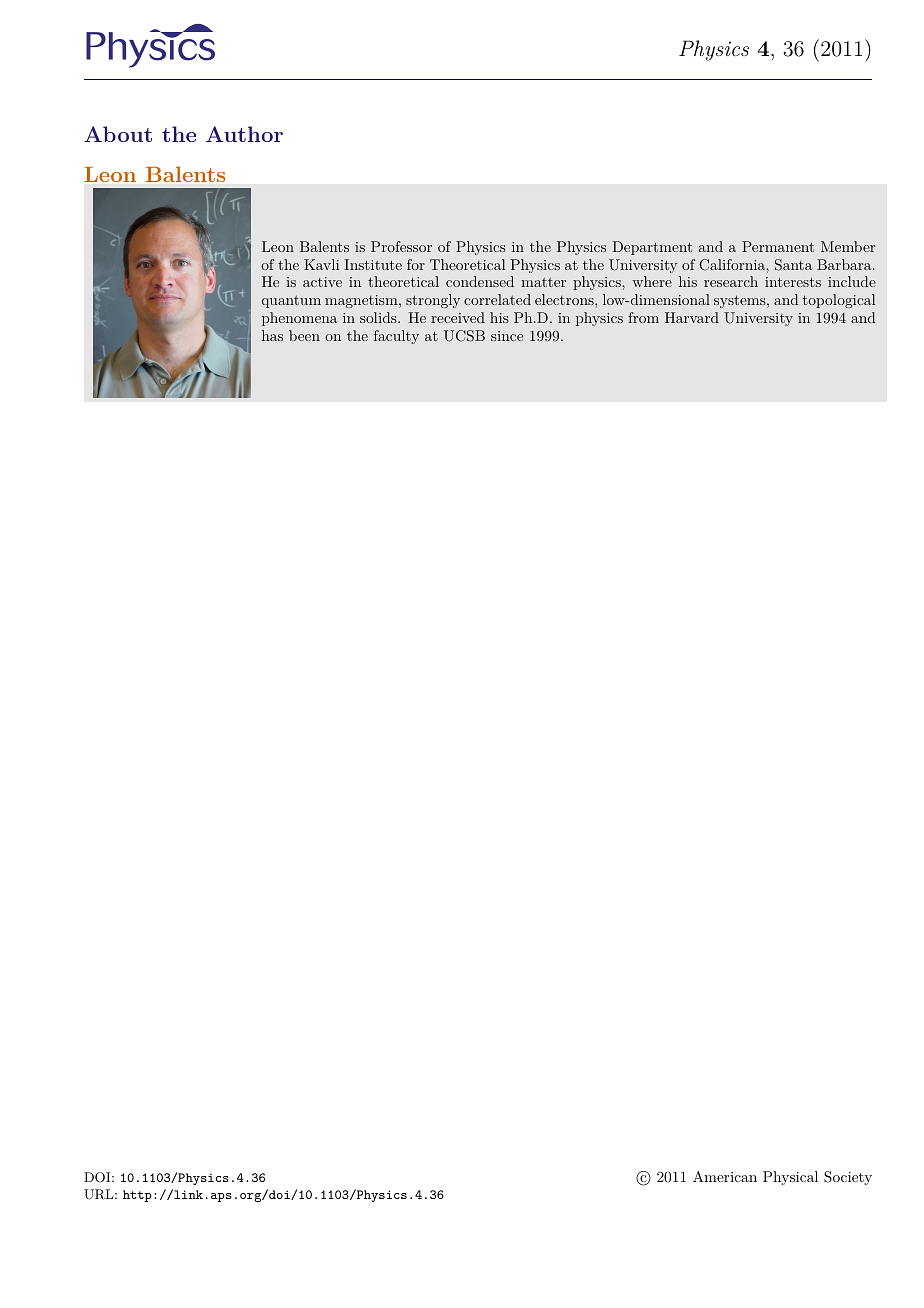 Image resolution: width=924 pixels, height=1308 pixels. Describe the element at coordinates (304, 335) in the screenshot. I see `been` at that location.
